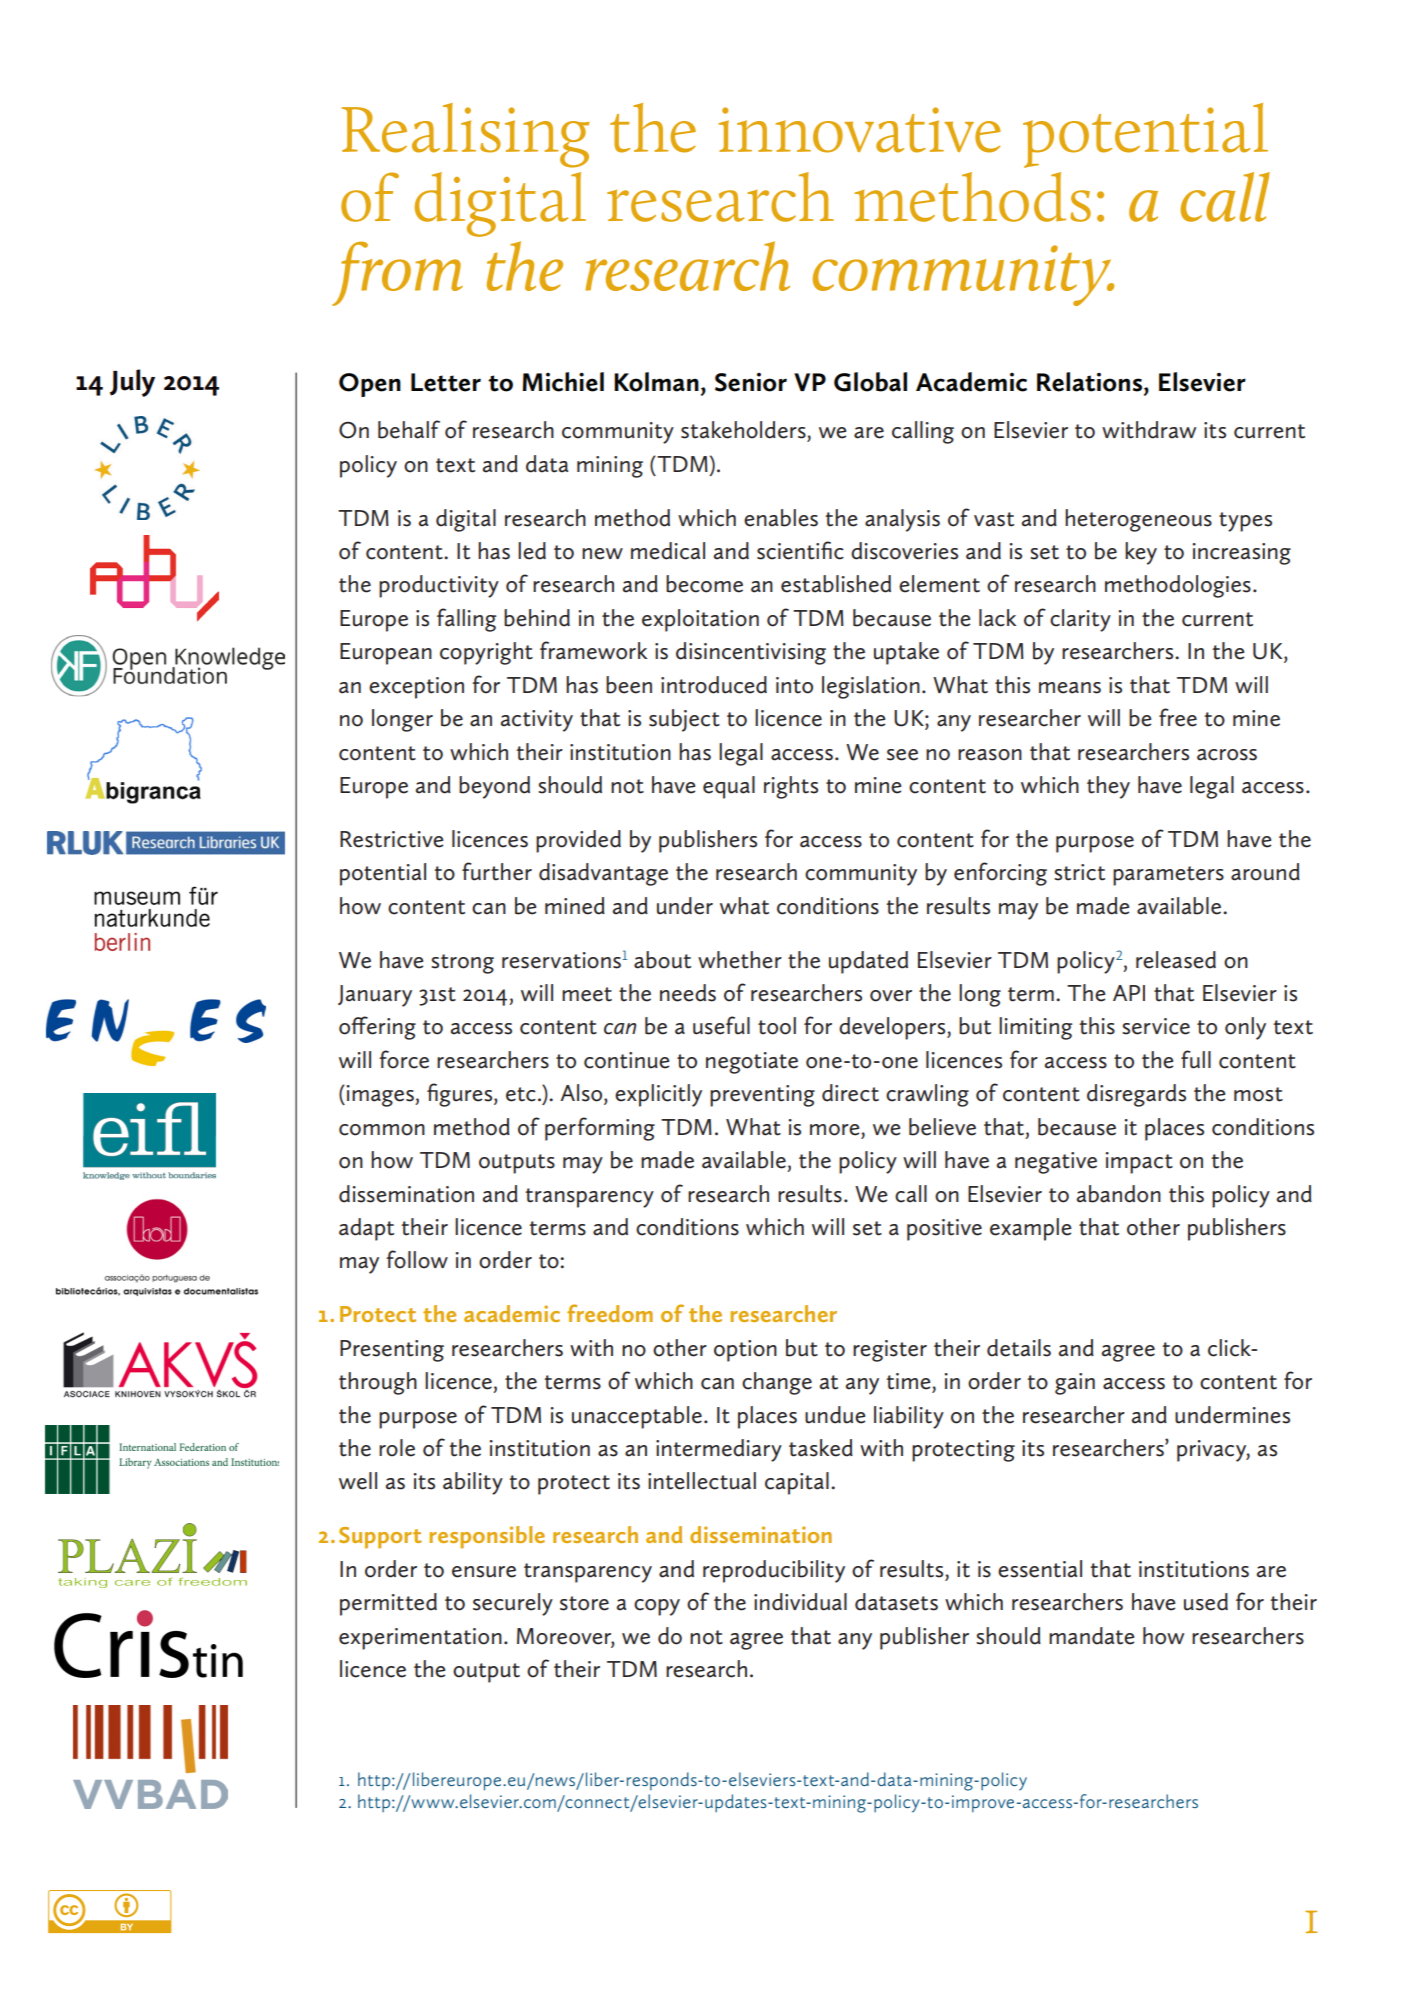 The width and height of the page is (1422, 2011). What do you see at coordinates (1168, 876) in the page?
I see `parameters` at bounding box center [1168, 876].
